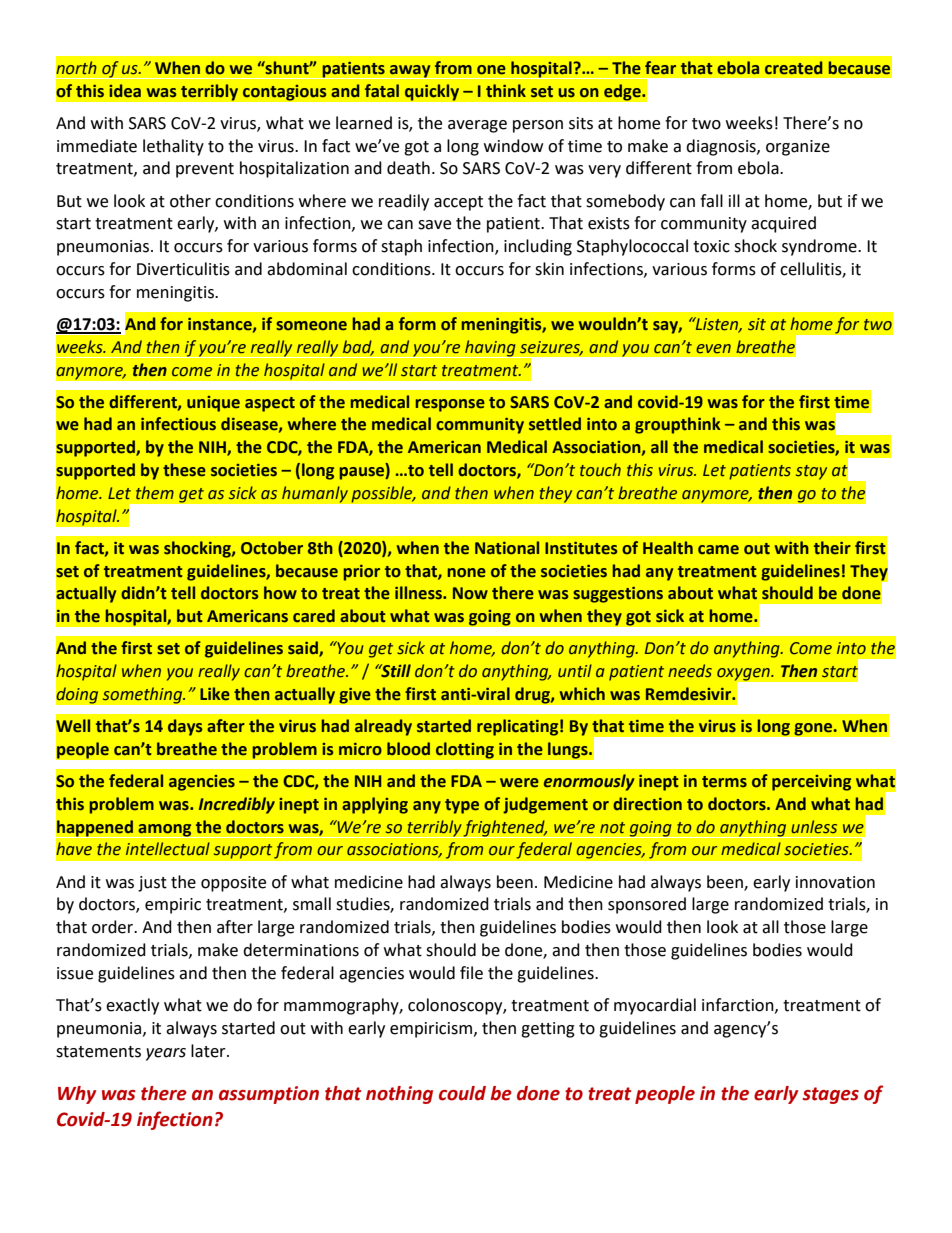 Image resolution: width=952 pixels, height=1233 pixels. I want to click on created, so click(793, 68).
